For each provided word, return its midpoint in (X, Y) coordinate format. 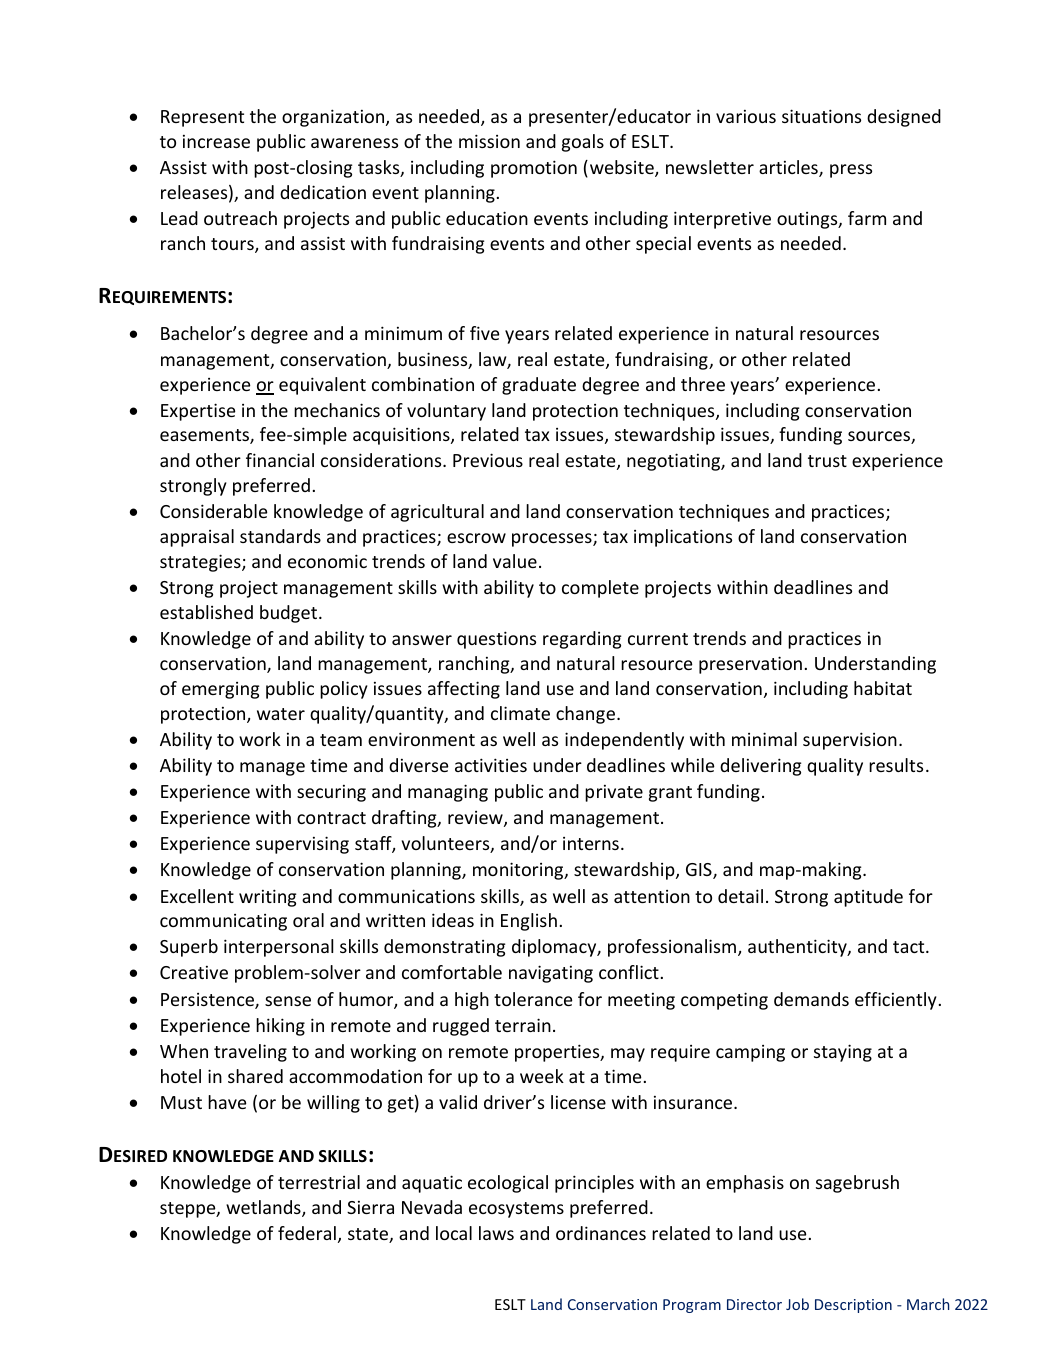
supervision (850, 741)
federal (307, 1233)
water (281, 714)
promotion (534, 169)
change (585, 715)
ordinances (601, 1233)
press (851, 171)
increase (216, 141)
